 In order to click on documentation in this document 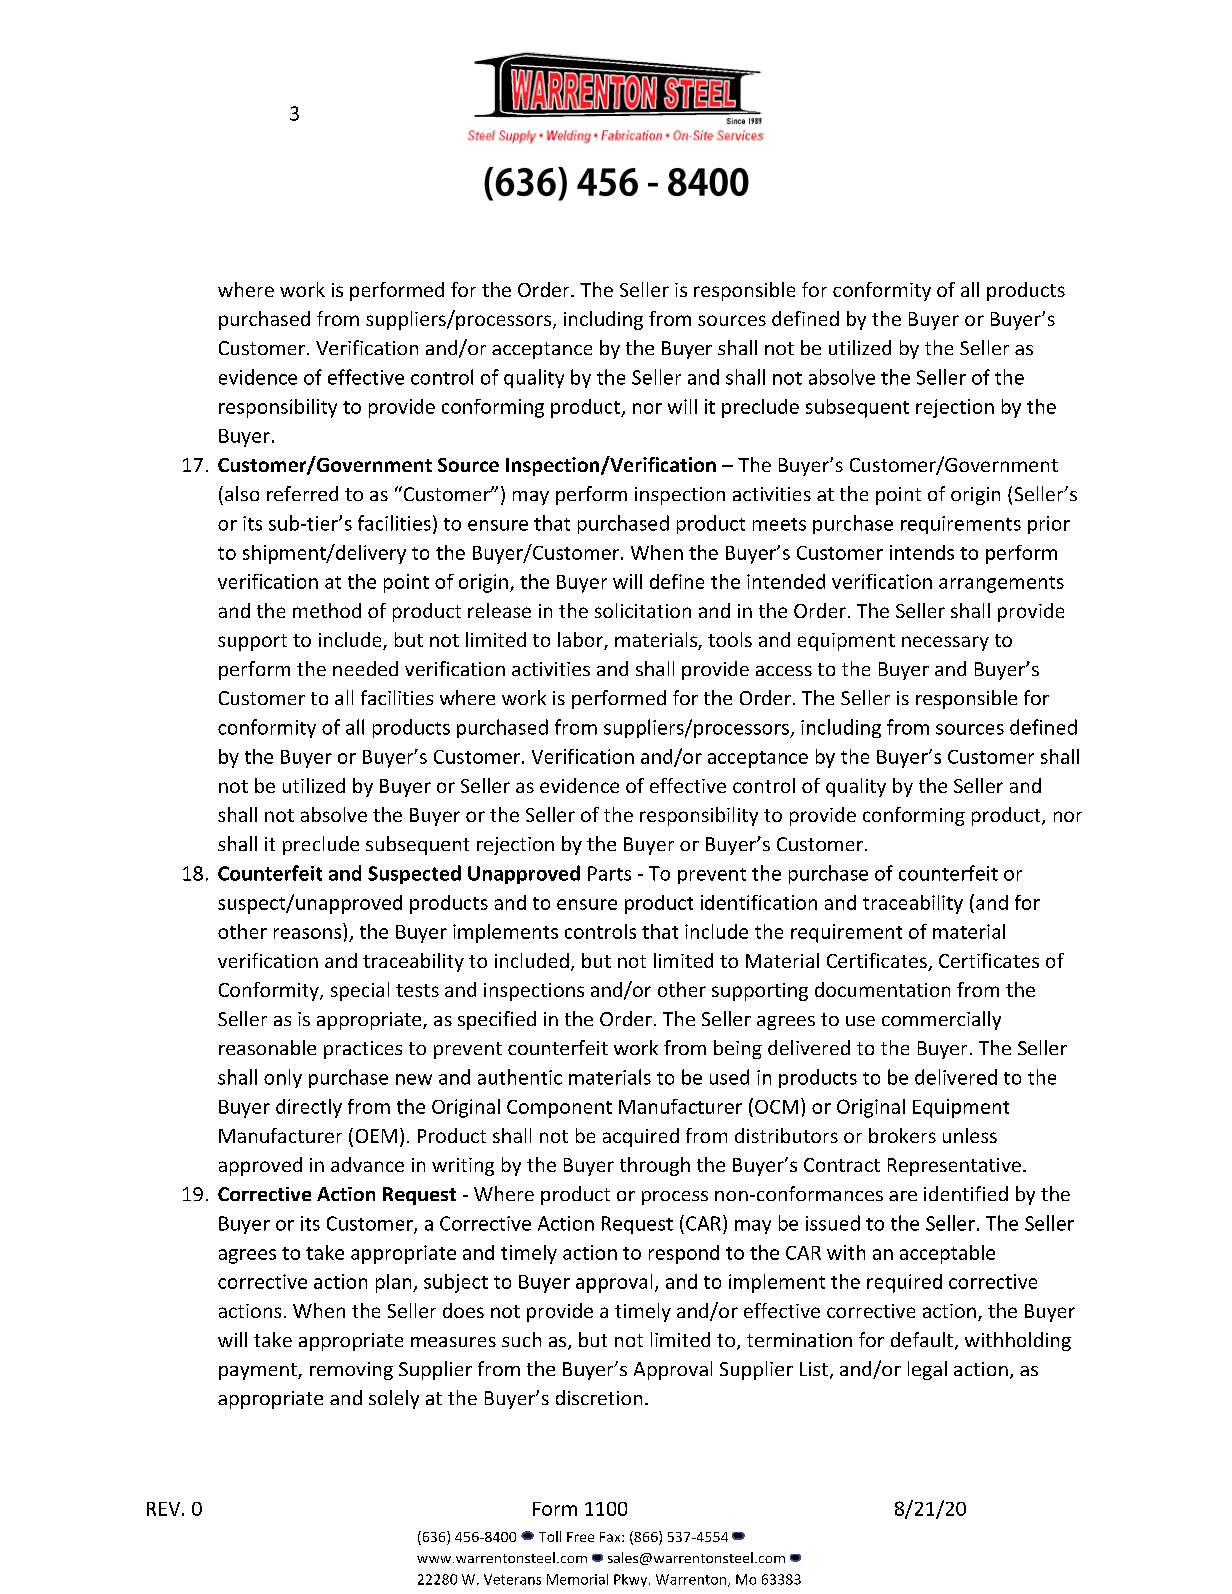, I will do `click(882, 989)`.
